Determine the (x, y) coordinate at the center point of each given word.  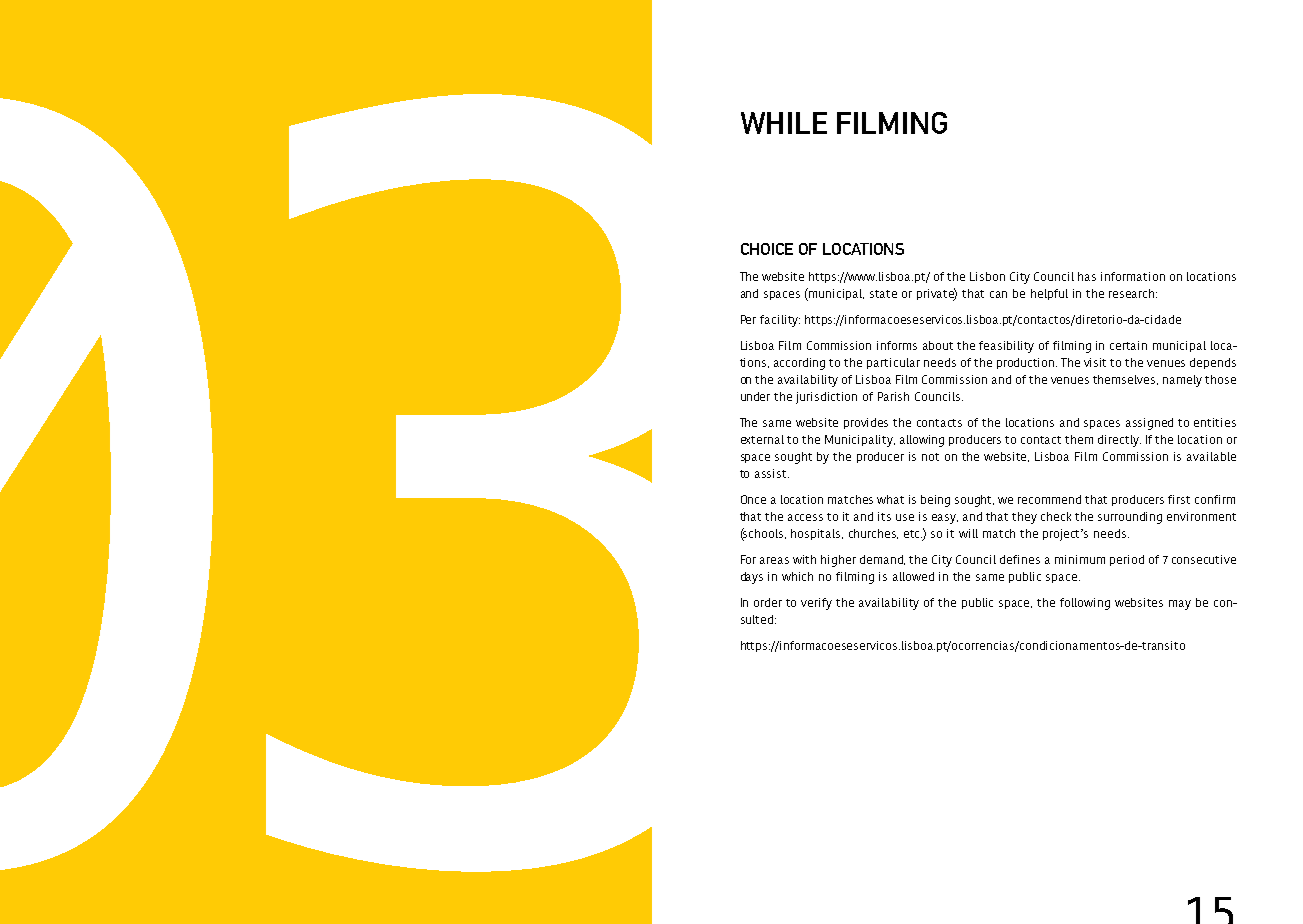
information (1133, 276)
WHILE (784, 123)
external (762, 439)
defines (1020, 559)
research (1133, 293)
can (998, 294)
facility (780, 321)
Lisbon (987, 276)
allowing (922, 441)
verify (816, 604)
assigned (1149, 424)
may (1180, 605)
